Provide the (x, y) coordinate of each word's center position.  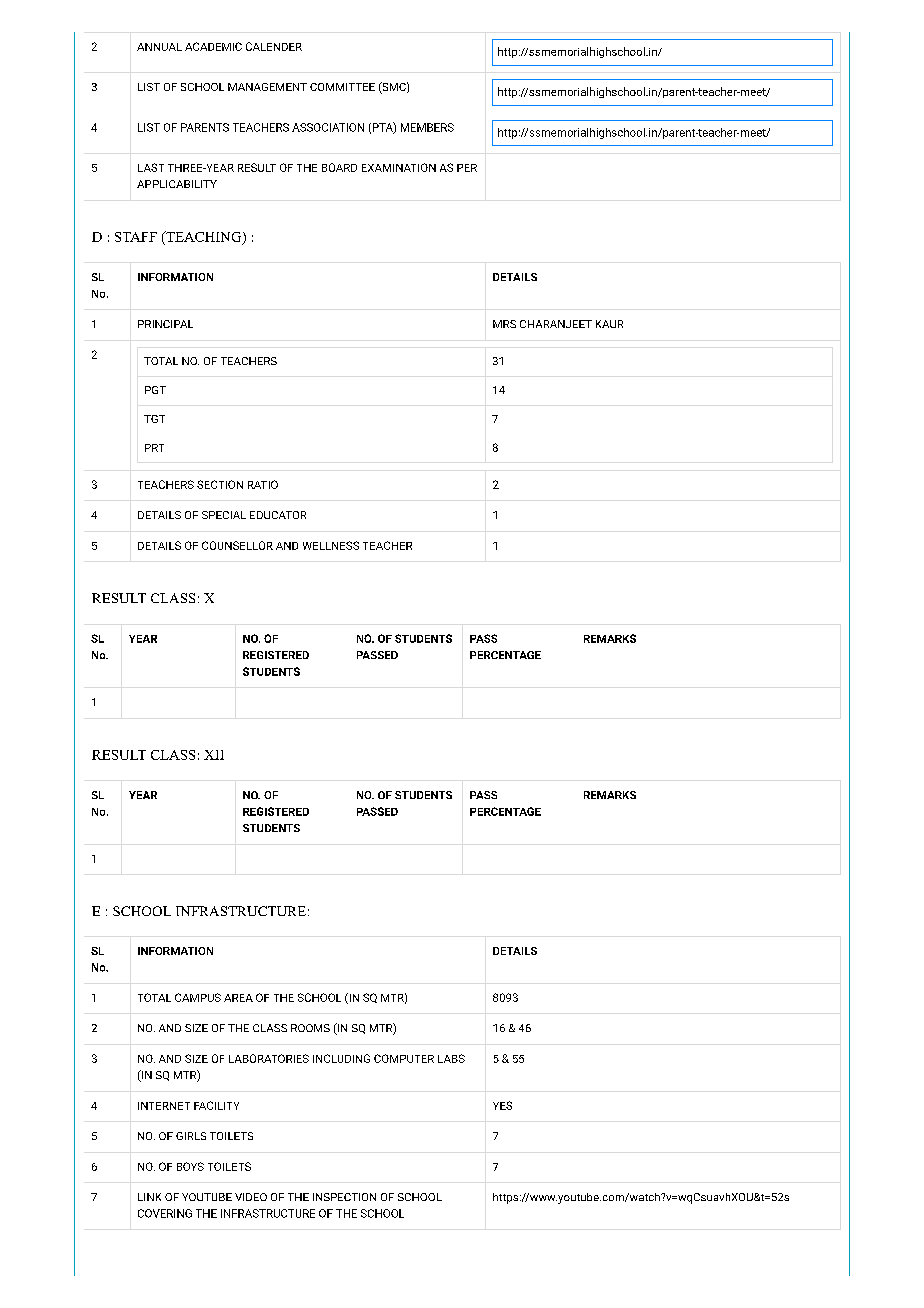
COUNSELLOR (237, 545)
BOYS (190, 1166)
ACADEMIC (213, 46)
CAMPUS (198, 997)
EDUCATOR (278, 515)
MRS (504, 324)
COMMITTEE (342, 87)
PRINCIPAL (165, 324)
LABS (451, 1058)
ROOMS (310, 1028)
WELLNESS (331, 545)
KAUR (609, 324)
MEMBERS (427, 127)
